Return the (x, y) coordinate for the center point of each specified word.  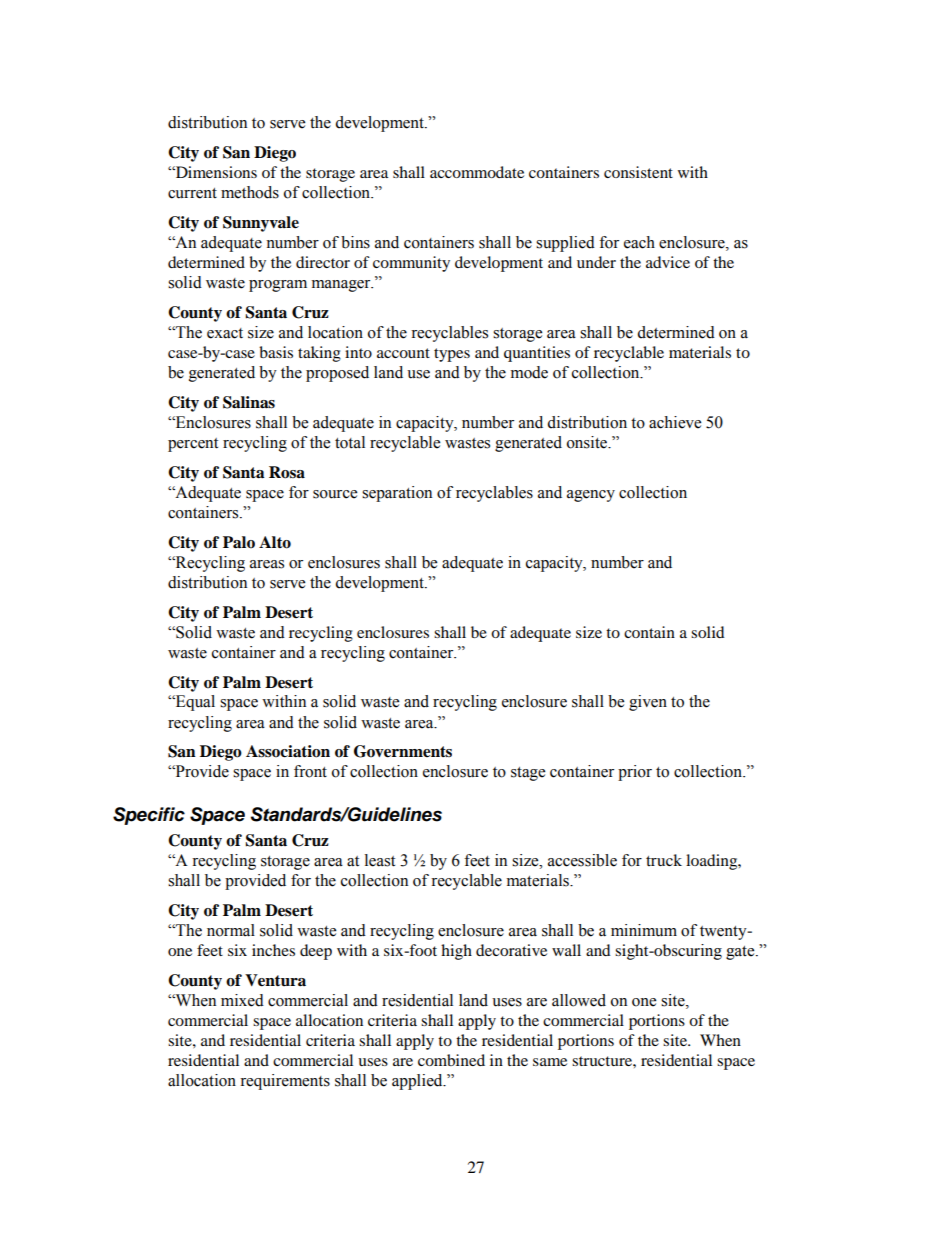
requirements (285, 1082)
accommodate (477, 172)
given (648, 703)
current (192, 193)
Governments (403, 751)
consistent (638, 172)
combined (451, 1060)
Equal (194, 703)
